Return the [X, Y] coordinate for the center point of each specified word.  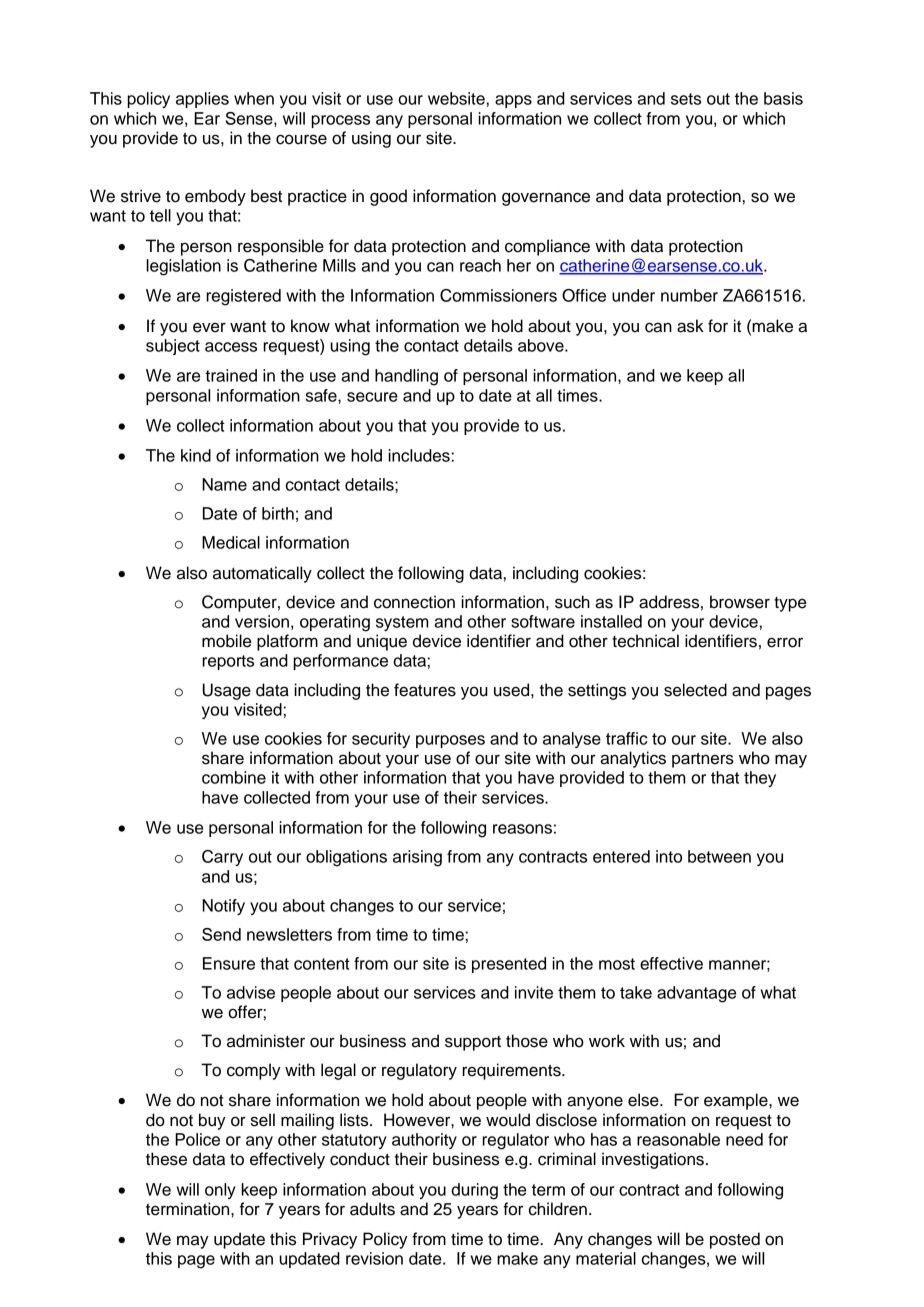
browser [740, 602]
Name [224, 484]
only [220, 1191]
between [719, 856]
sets [686, 99]
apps [513, 101]
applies [202, 100]
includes [420, 455]
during [474, 1191]
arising [417, 858]
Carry [222, 858]
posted [735, 1240]
